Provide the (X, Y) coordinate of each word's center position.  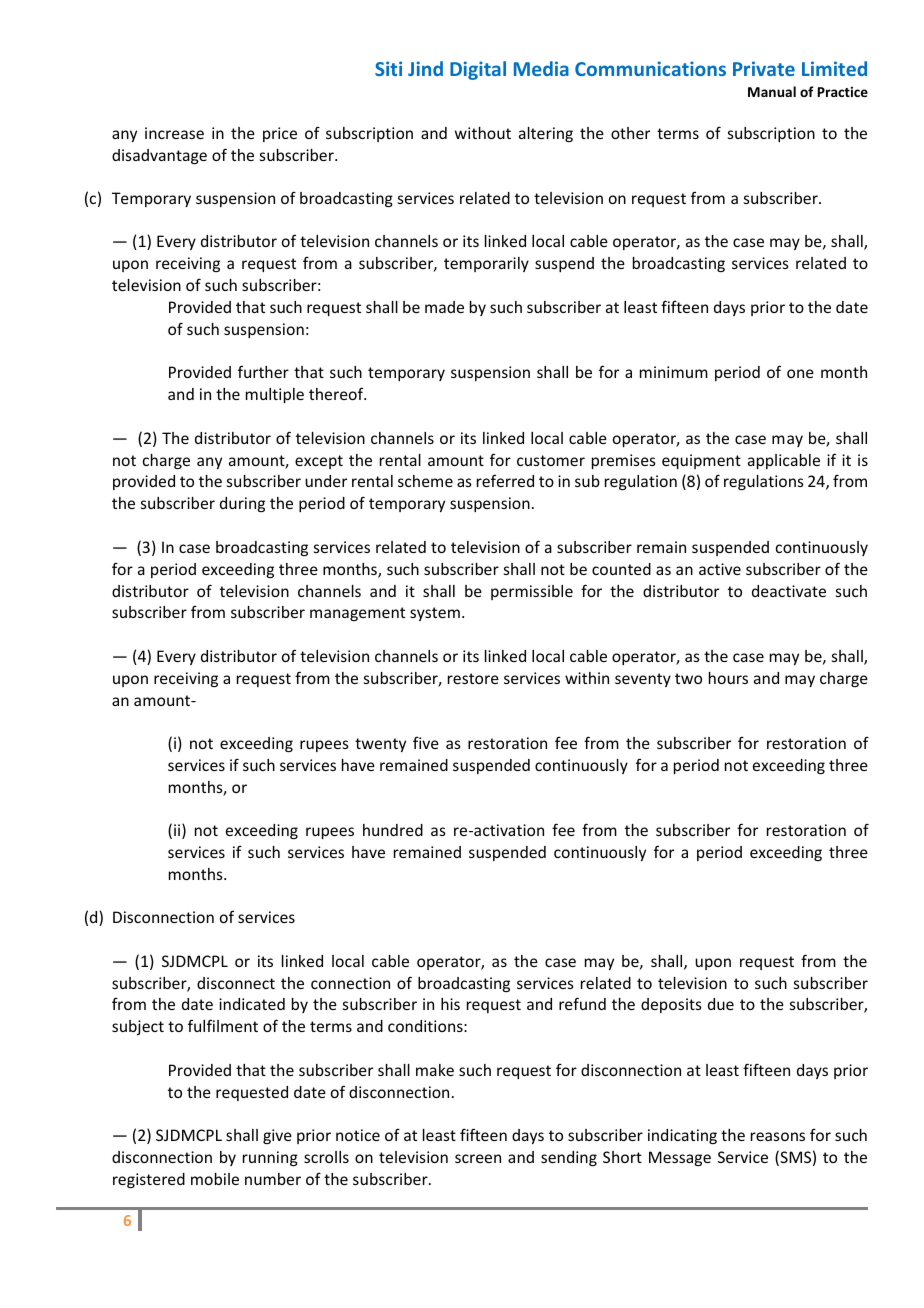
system (435, 614)
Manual (772, 91)
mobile (215, 1179)
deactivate (789, 591)
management (357, 614)
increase (174, 133)
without (483, 133)
